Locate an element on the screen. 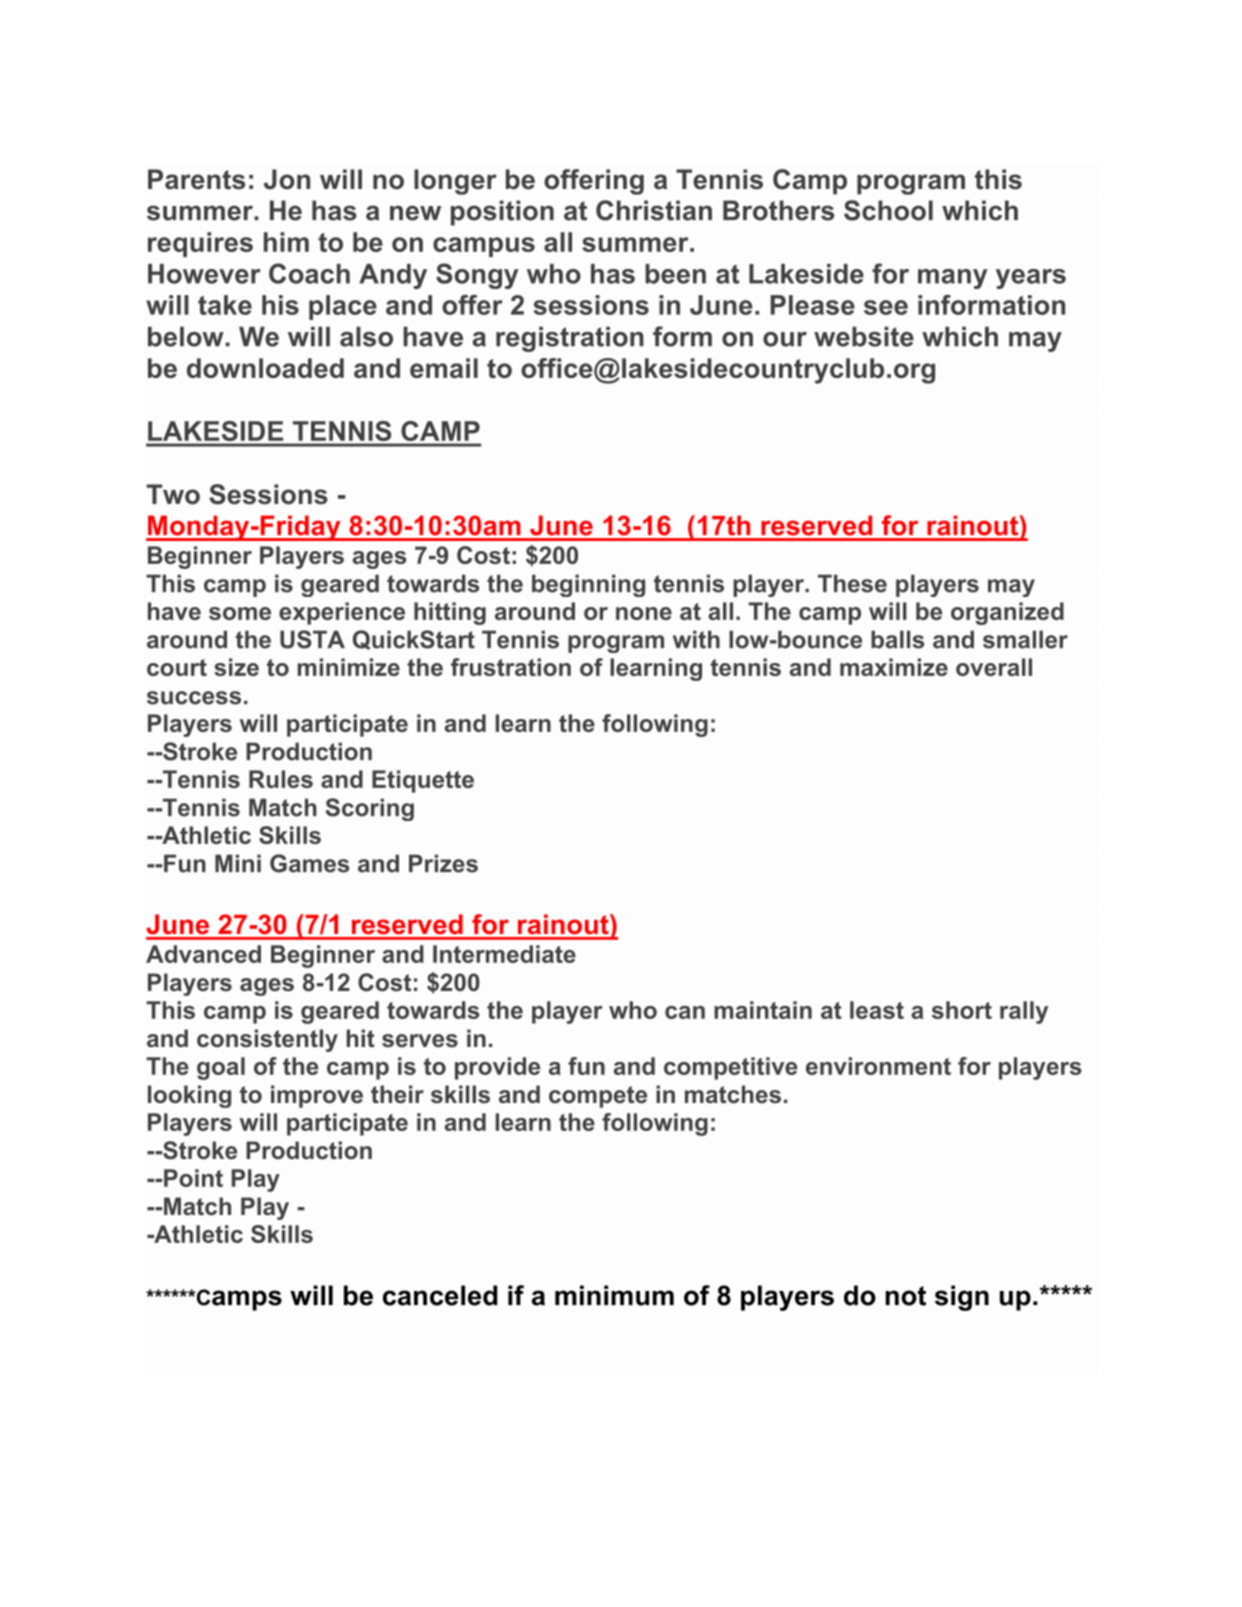 Image resolution: width=1242 pixels, height=1607 pixels. Intermediate is located at coordinates (504, 954).
